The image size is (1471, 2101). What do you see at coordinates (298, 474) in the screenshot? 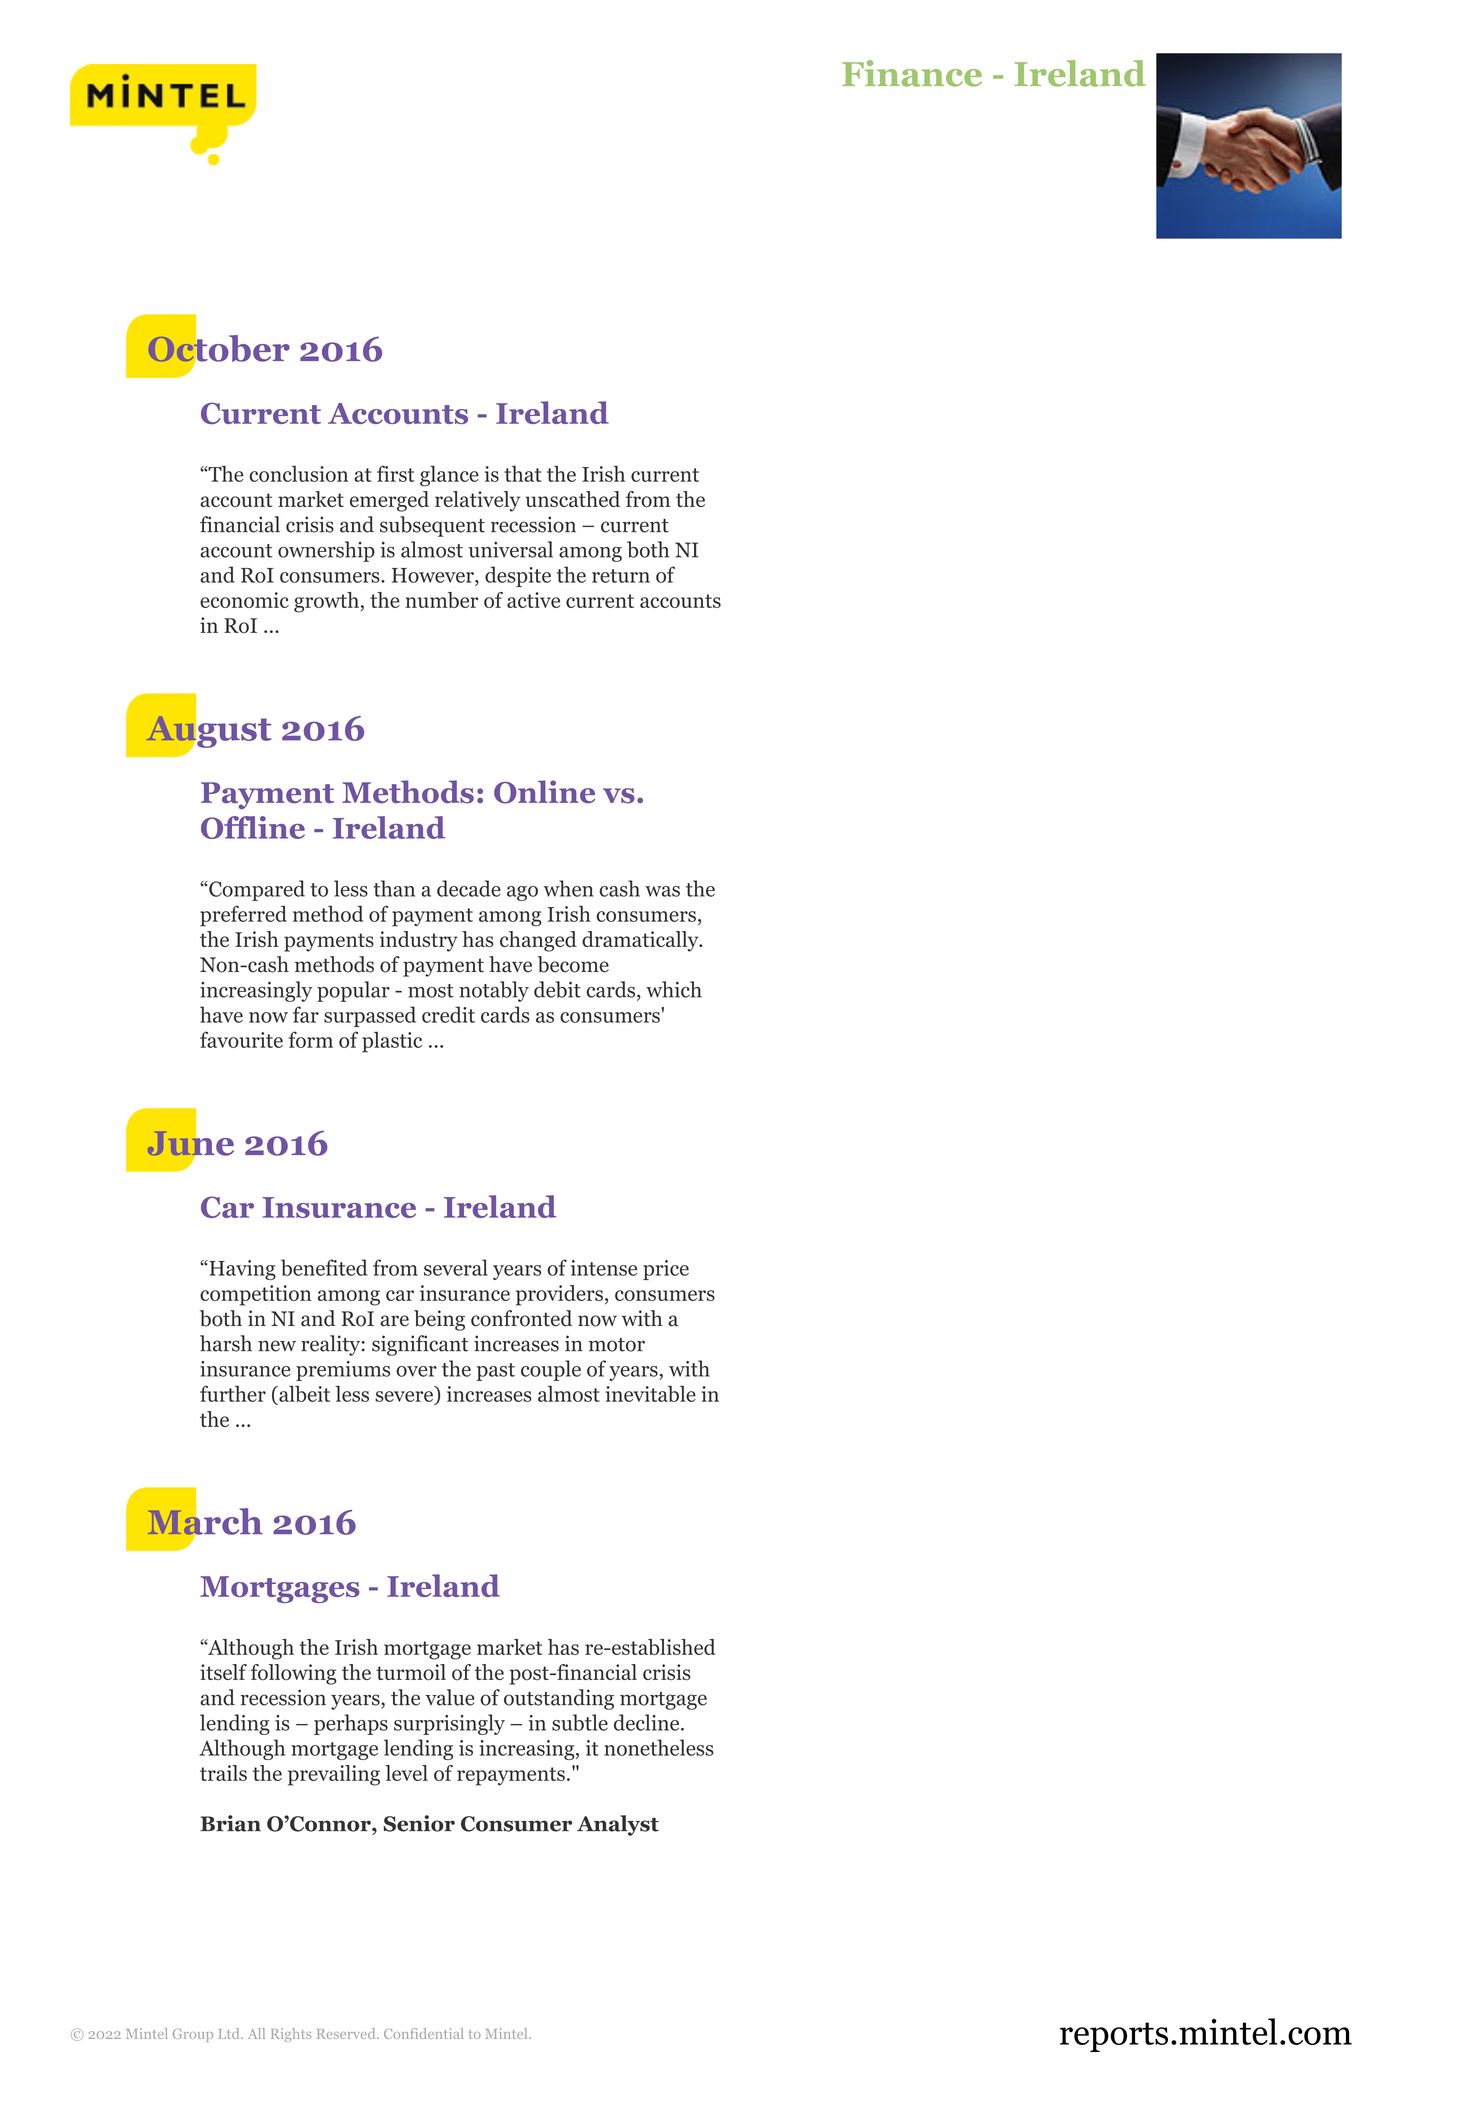
I see `conclusion` at bounding box center [298, 474].
